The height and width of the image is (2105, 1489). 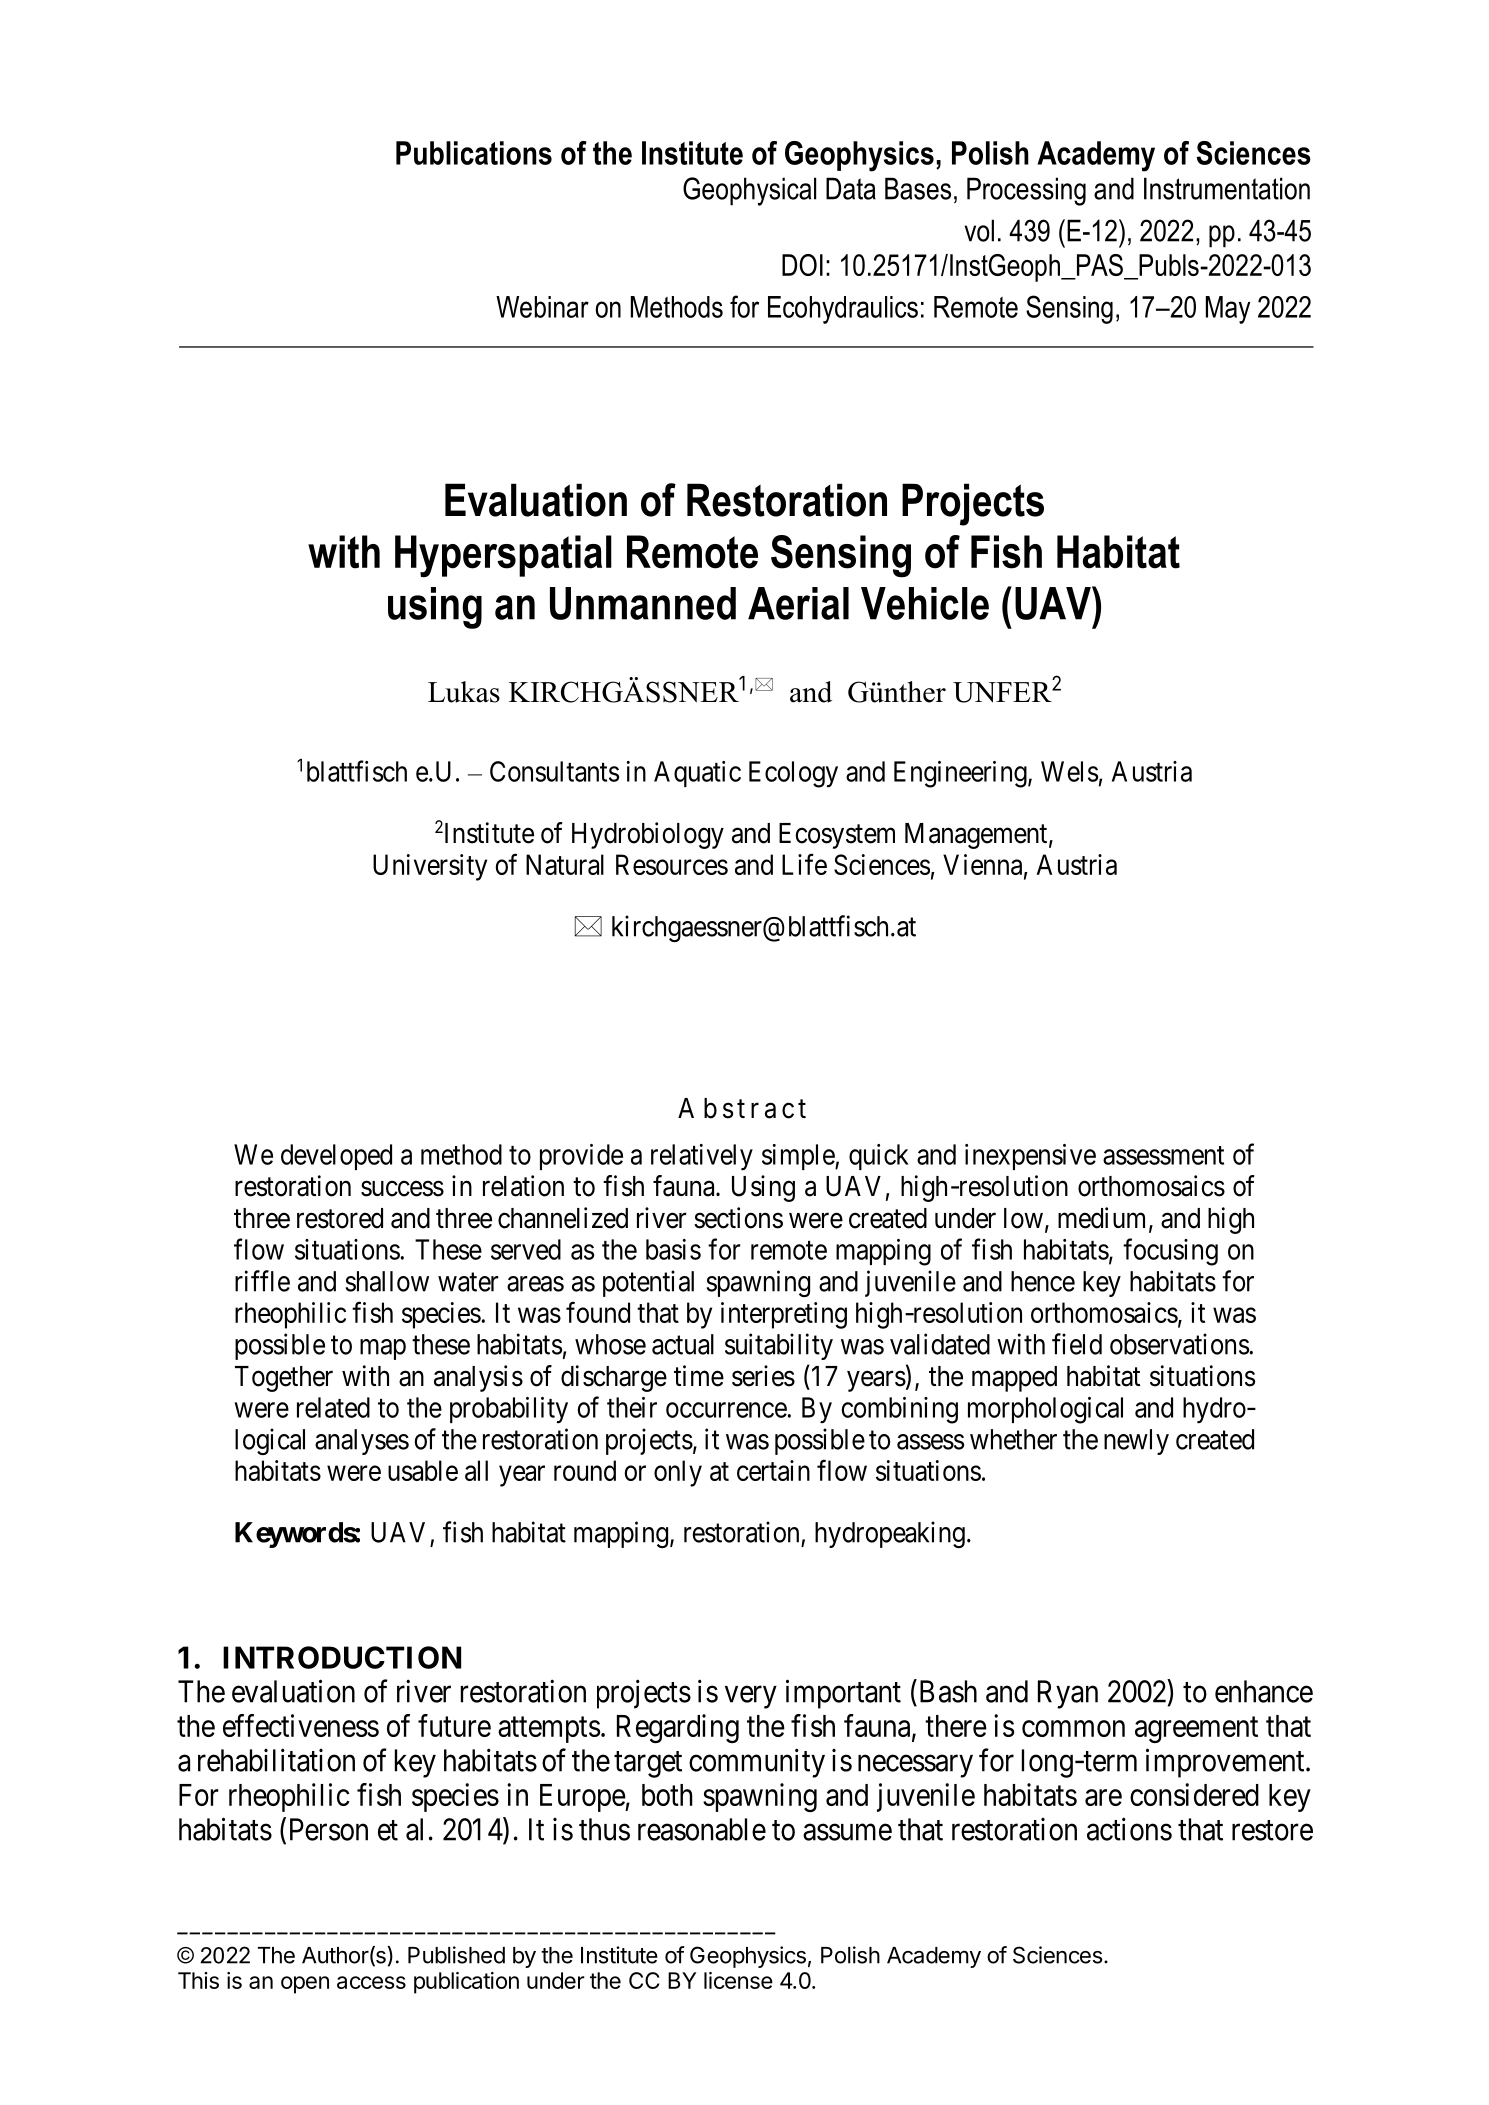 What do you see at coordinates (961, 774) in the image?
I see `Engineering` at bounding box center [961, 774].
